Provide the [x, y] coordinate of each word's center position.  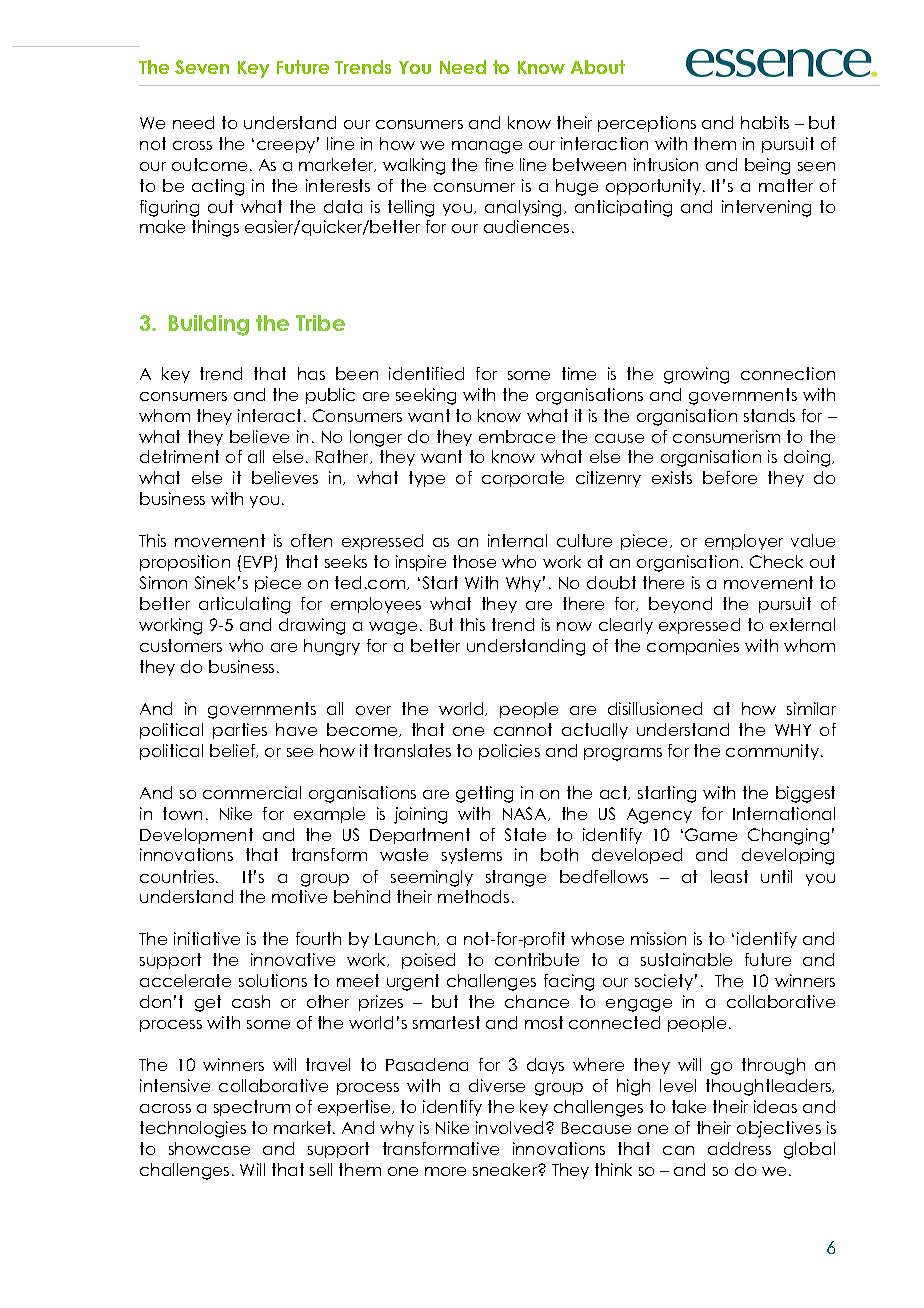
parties [240, 731]
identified [426, 373]
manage [487, 147]
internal [517, 540]
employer [744, 542]
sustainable [686, 959]
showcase [209, 1148]
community [774, 752]
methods [473, 896]
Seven [202, 67]
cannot [523, 729]
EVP [258, 562]
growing [696, 375]
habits [765, 122]
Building [209, 325]
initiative [207, 938]
